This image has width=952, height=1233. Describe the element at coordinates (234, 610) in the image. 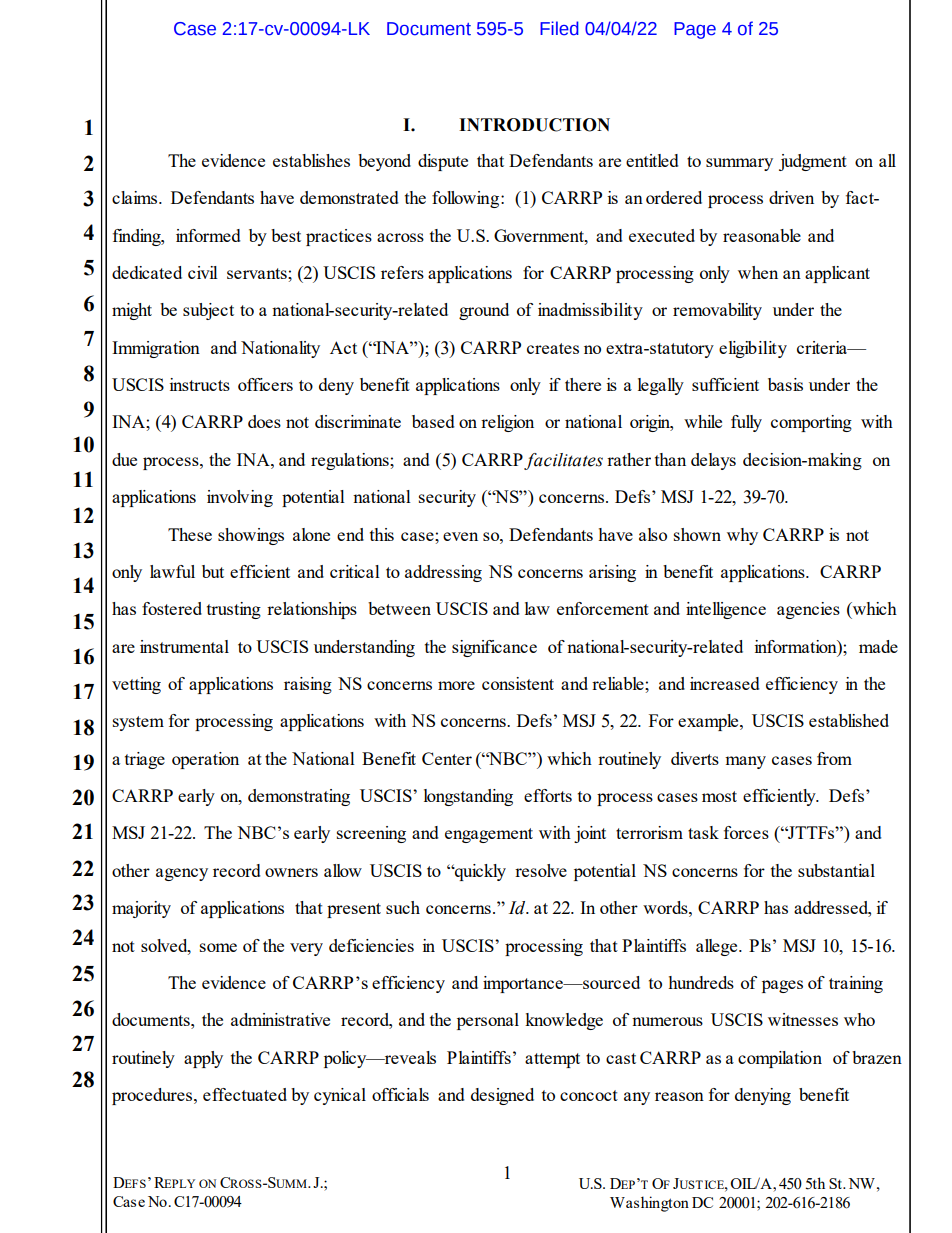

I see `trusting` at that location.
